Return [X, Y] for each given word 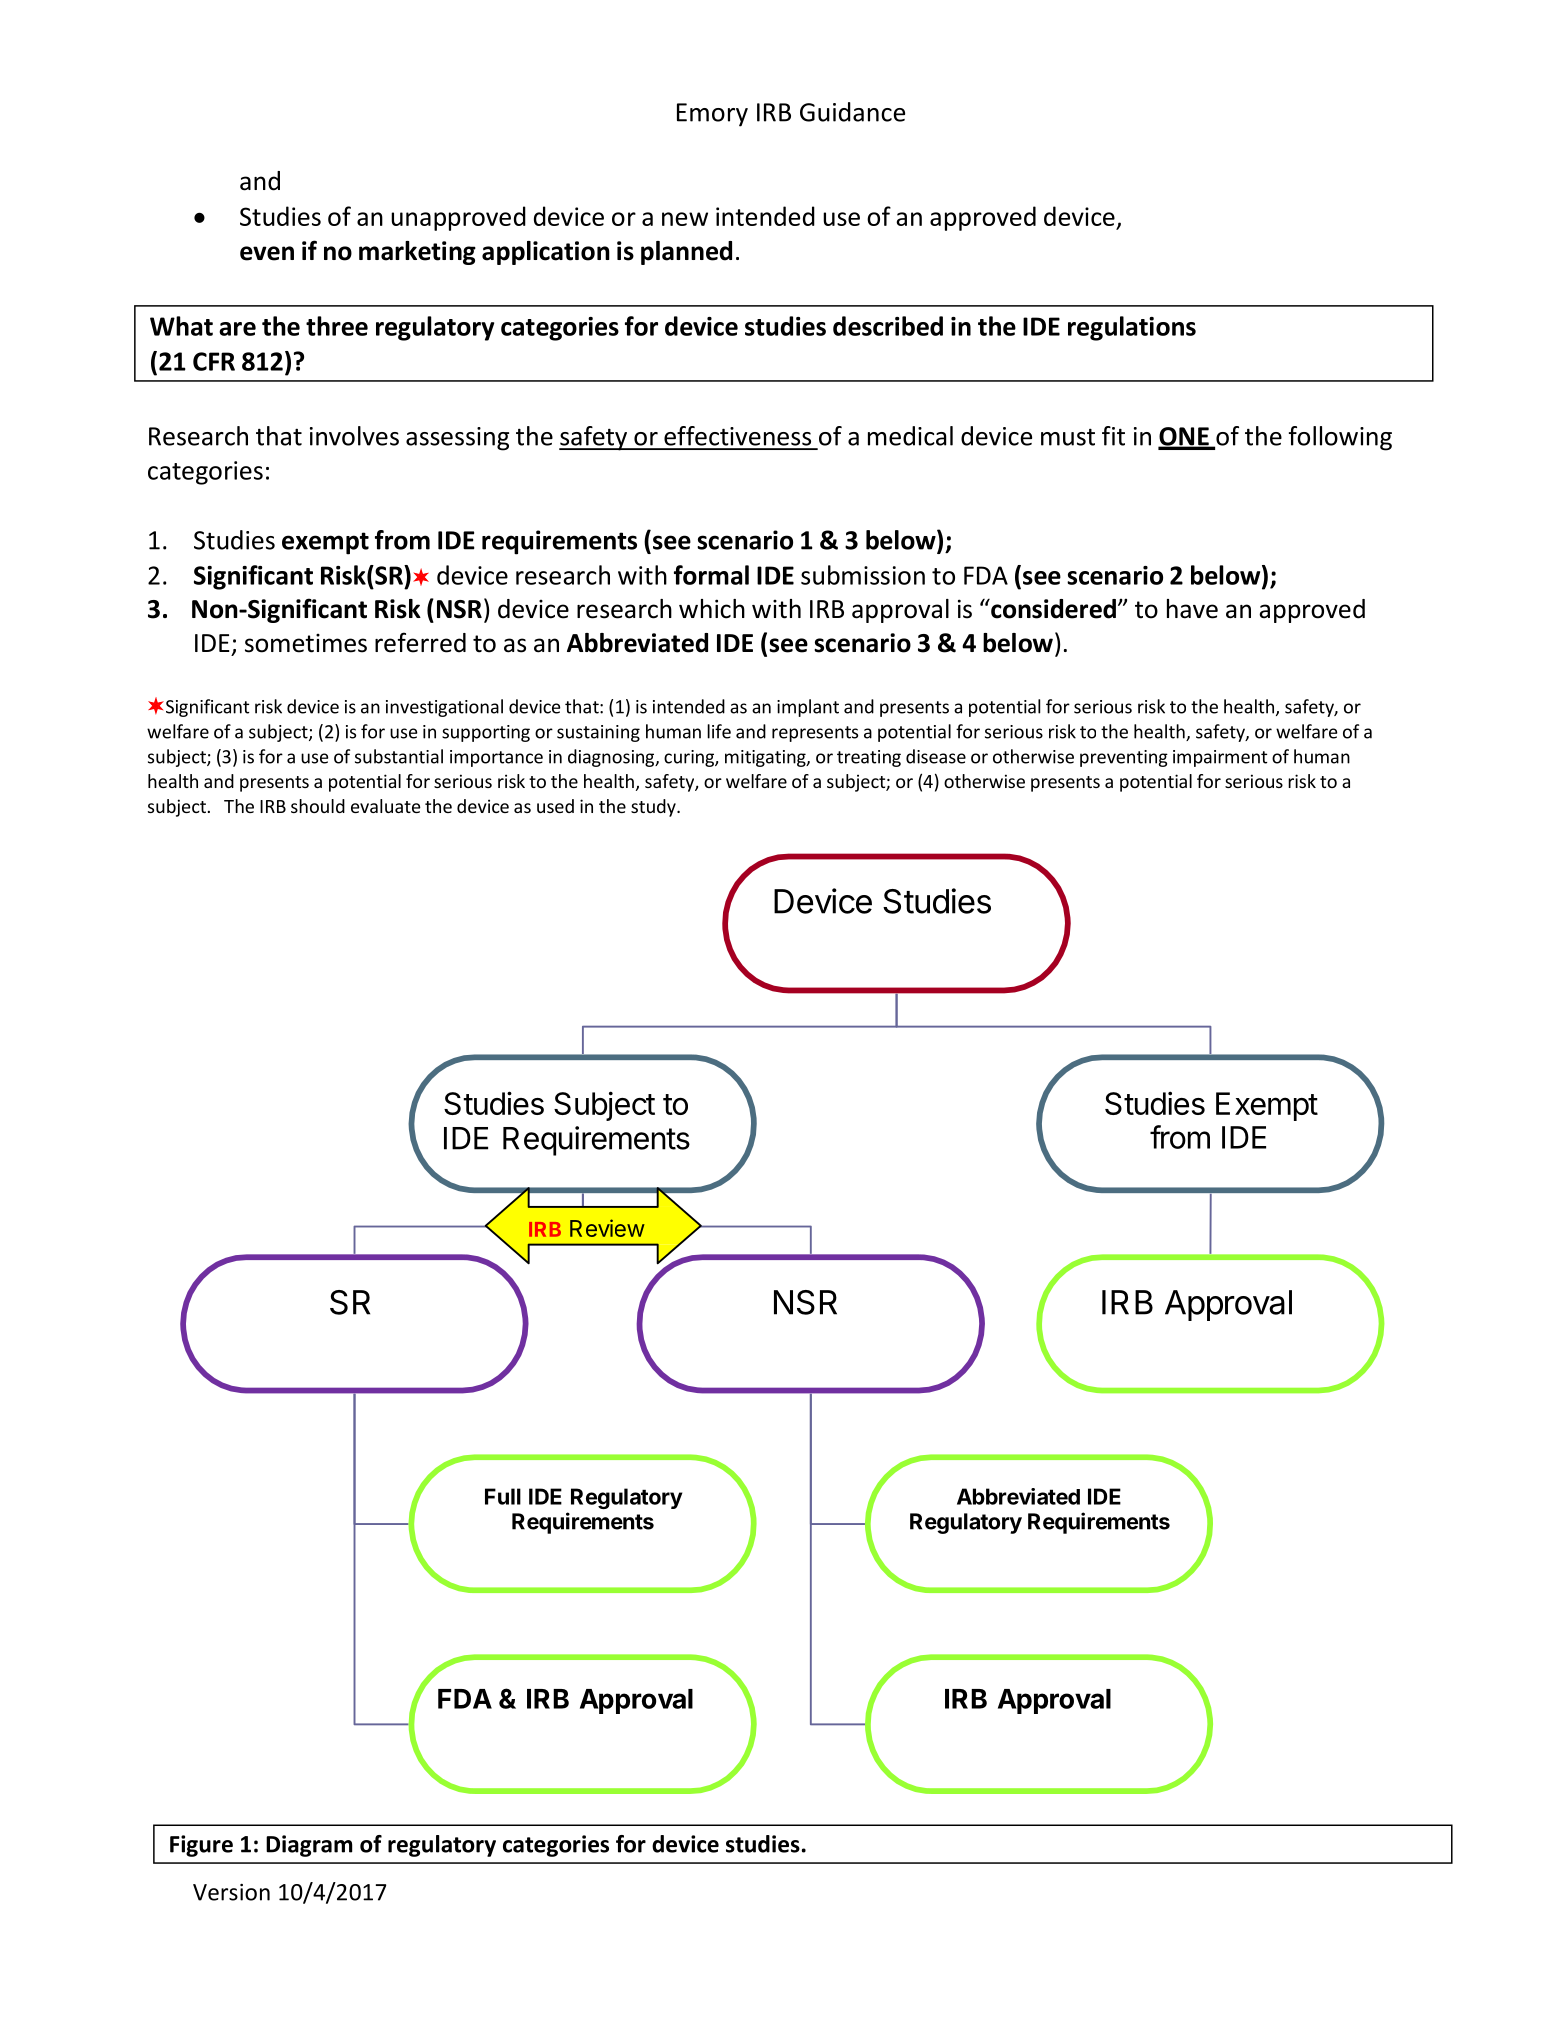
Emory [712, 115]
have [1192, 609]
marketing [417, 253]
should [318, 806]
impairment [1220, 758]
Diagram [309, 1846]
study [654, 808]
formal [711, 575]
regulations [1132, 328]
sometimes [306, 643]
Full [503, 1496]
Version [231, 1892]
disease [936, 756]
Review [607, 1228]
